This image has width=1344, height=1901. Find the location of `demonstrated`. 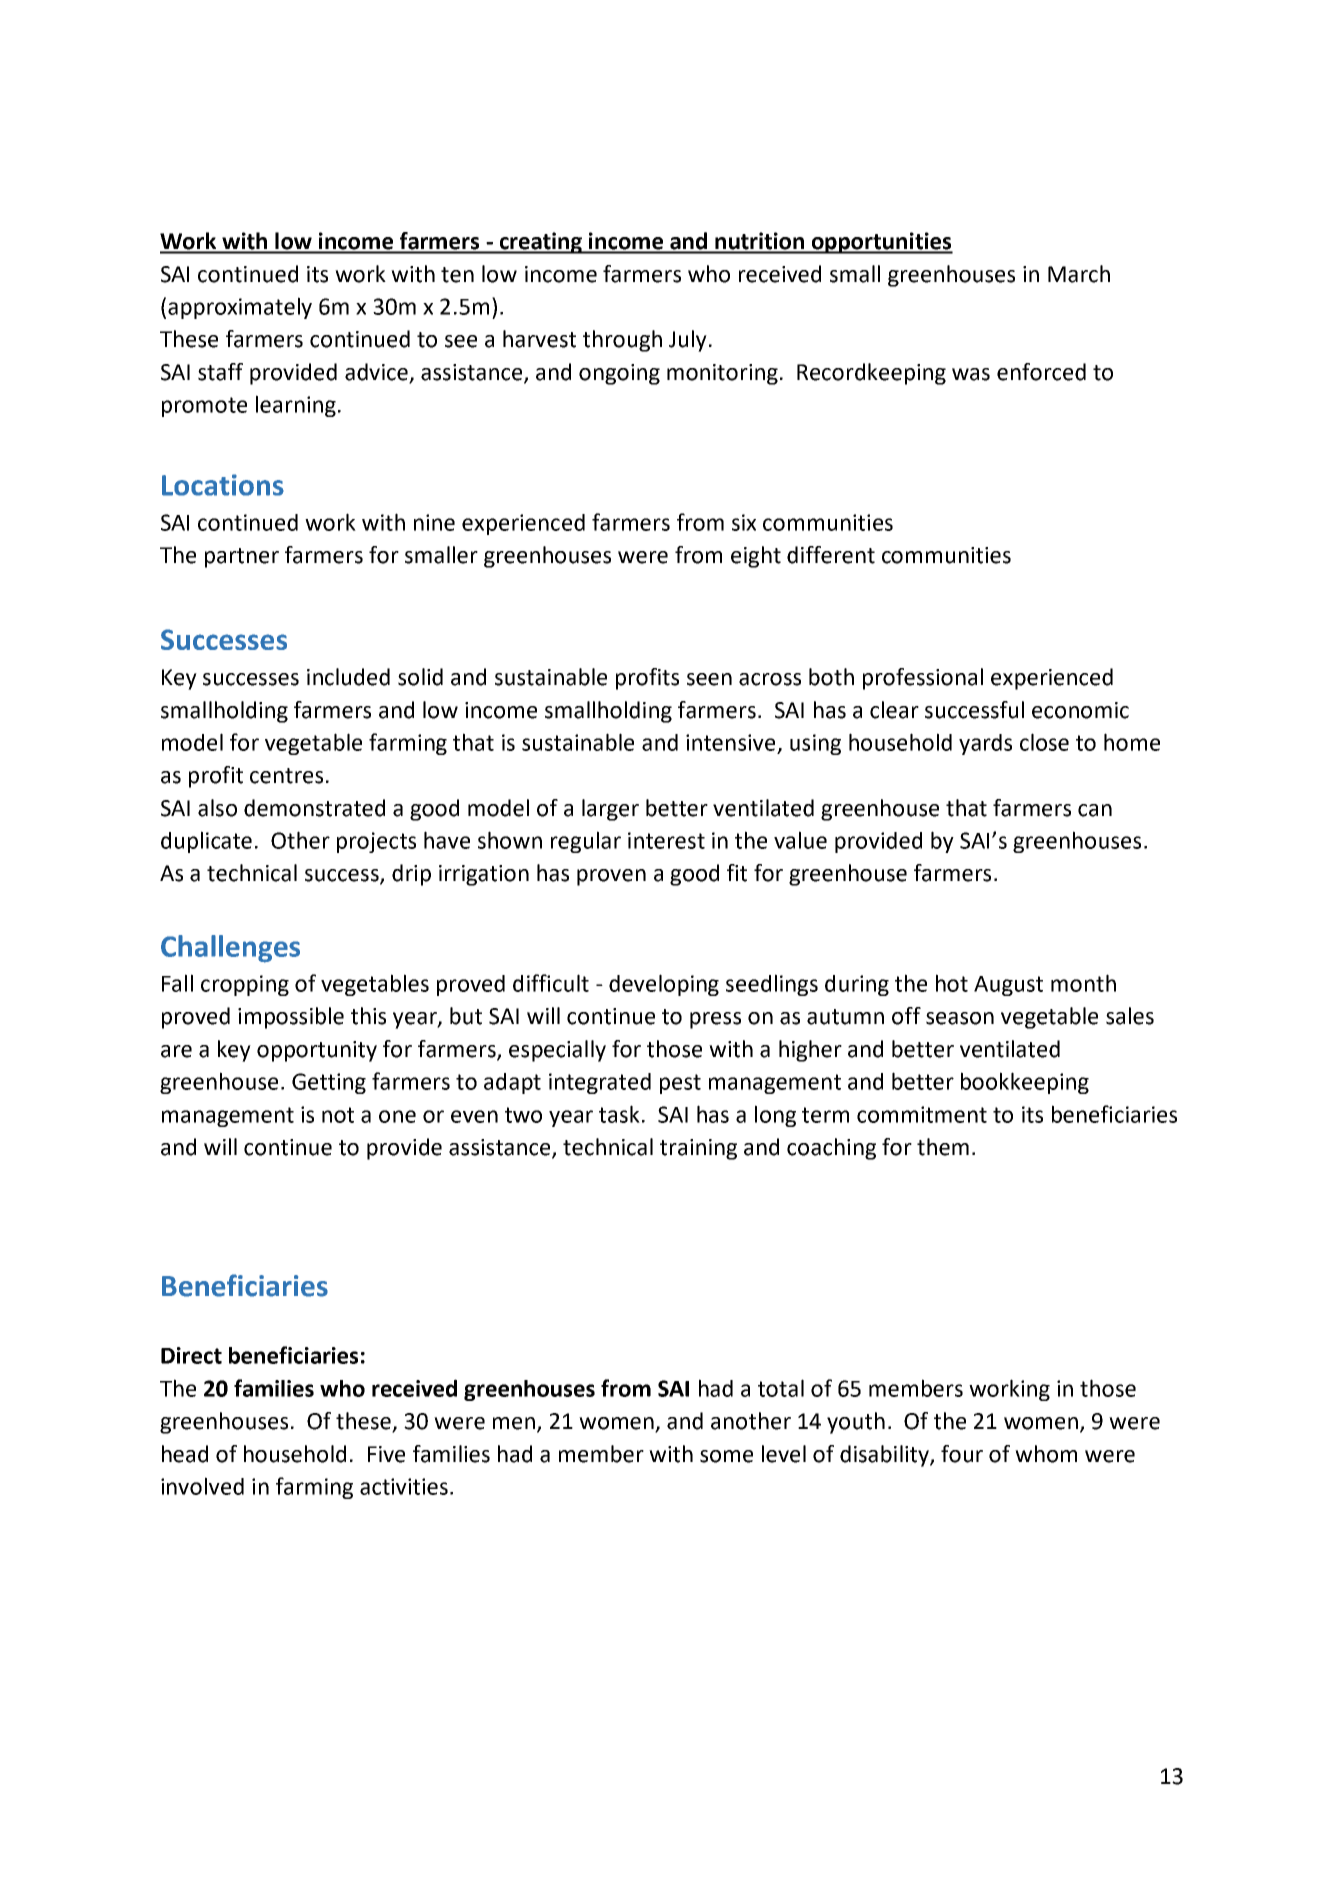

demonstrated is located at coordinates (314, 808).
